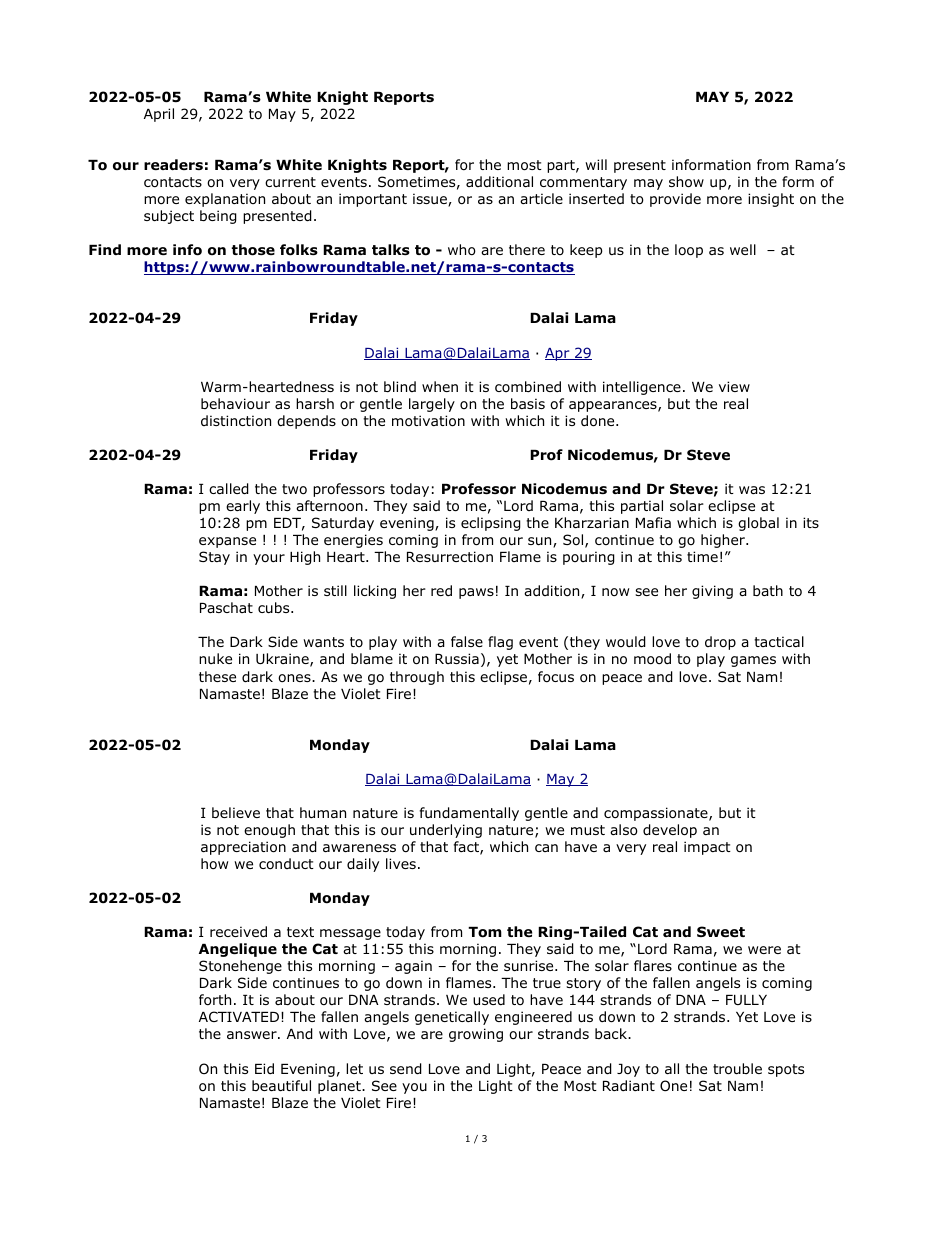 This screenshot has height=1233, width=952. Describe the element at coordinates (239, 1016) in the screenshot. I see `ACTIVATED` at that location.
